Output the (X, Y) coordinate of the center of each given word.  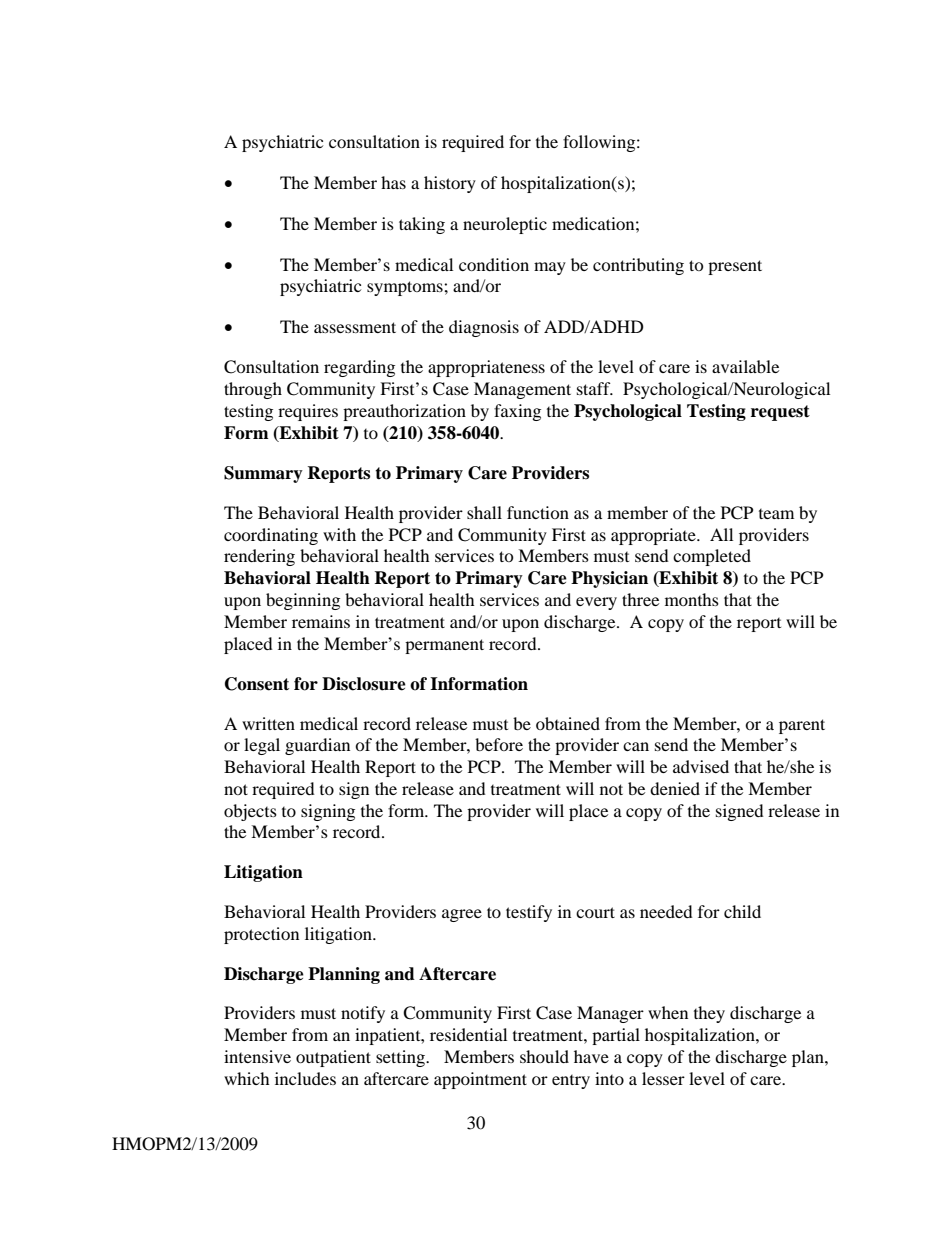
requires (308, 412)
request (780, 413)
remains (321, 621)
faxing (517, 412)
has (393, 182)
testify (529, 913)
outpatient (333, 1058)
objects (250, 812)
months (692, 599)
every (596, 603)
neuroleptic (505, 225)
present (735, 267)
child (742, 911)
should (544, 1056)
